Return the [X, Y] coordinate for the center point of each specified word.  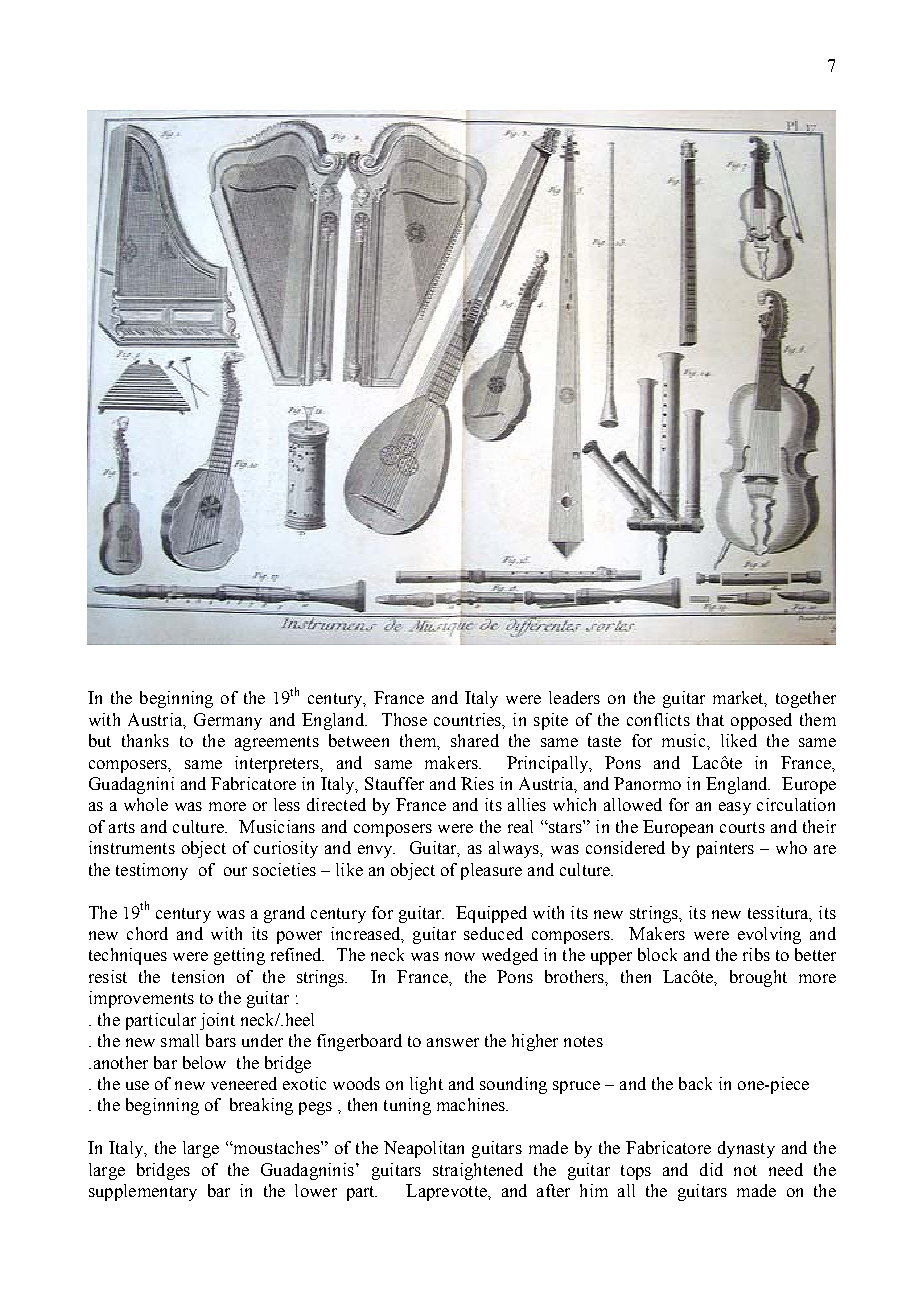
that [710, 719]
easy [735, 808]
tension [198, 976]
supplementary [143, 1192]
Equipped [491, 914]
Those [404, 719]
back [695, 1083]
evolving [769, 935]
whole [146, 804]
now [460, 956]
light [426, 1085]
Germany [228, 721]
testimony [152, 871]
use [137, 1085]
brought [758, 978]
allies [527, 804]
